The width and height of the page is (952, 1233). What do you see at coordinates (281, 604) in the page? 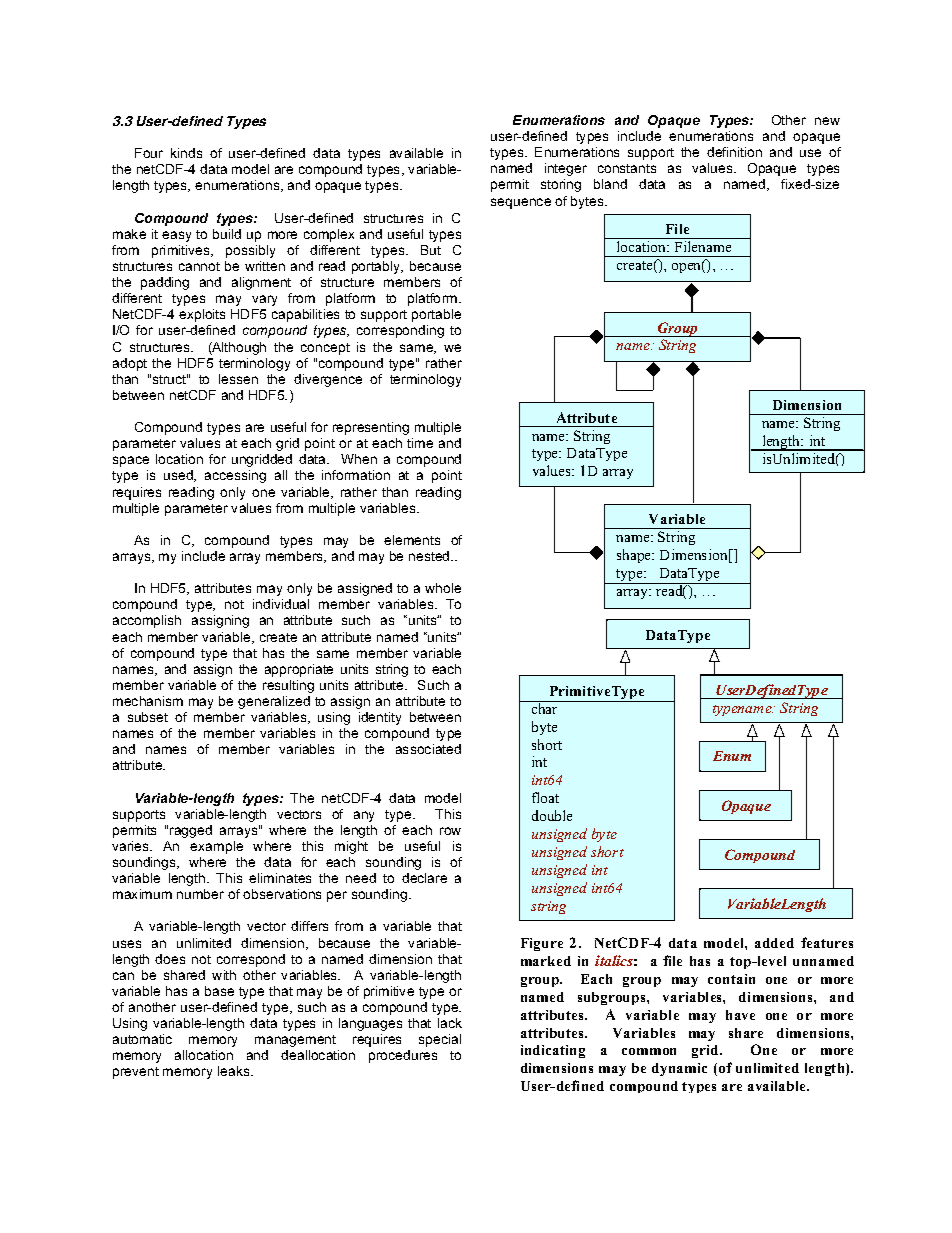
I see `individual` at bounding box center [281, 604].
